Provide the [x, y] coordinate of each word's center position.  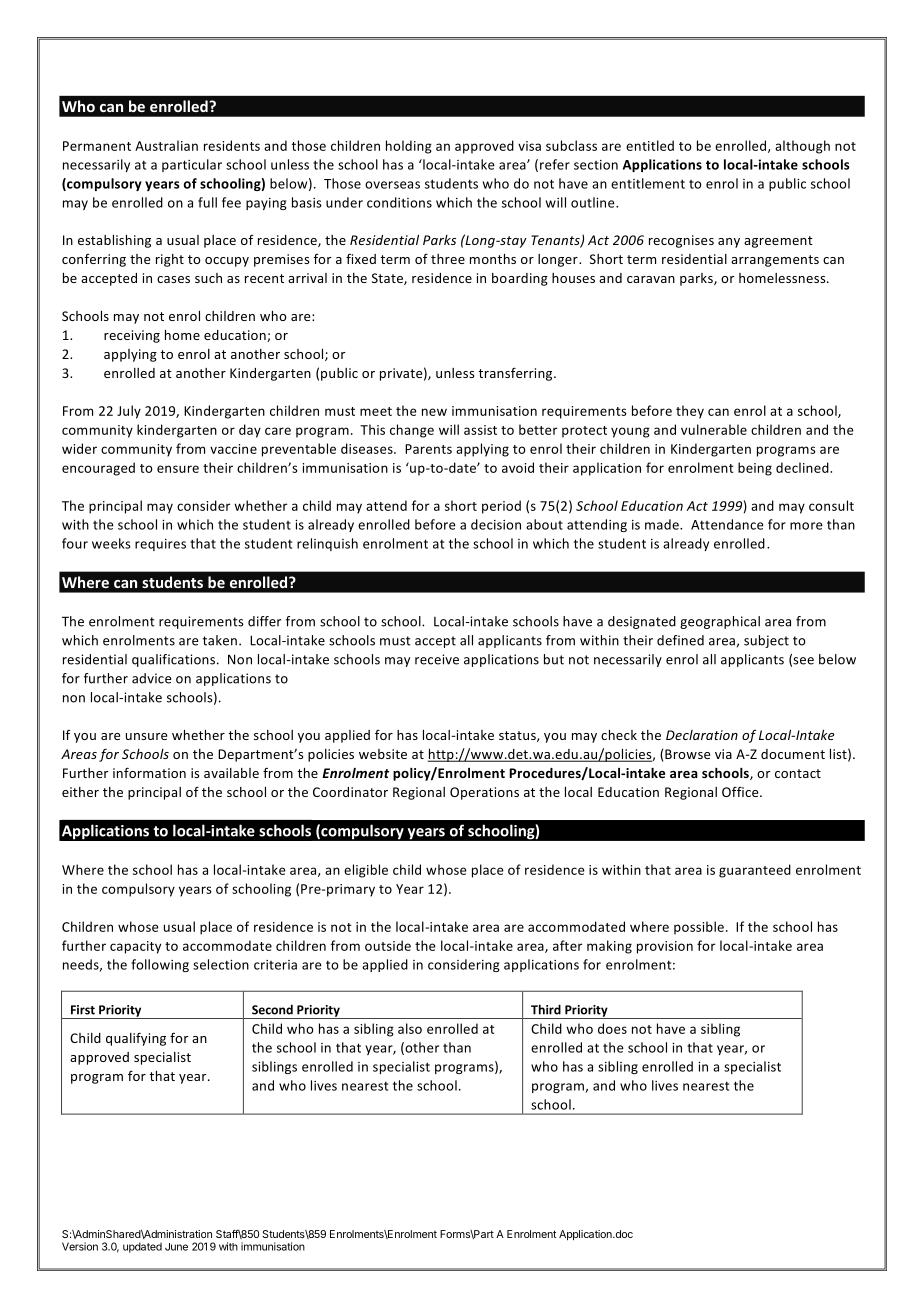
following [160, 965]
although [802, 147]
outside [388, 945]
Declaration [702, 735]
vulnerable [714, 429]
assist [480, 430]
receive [437, 659]
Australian [166, 145]
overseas [392, 185]
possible [699, 928]
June [176, 1247]
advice [151, 678]
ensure [178, 469]
